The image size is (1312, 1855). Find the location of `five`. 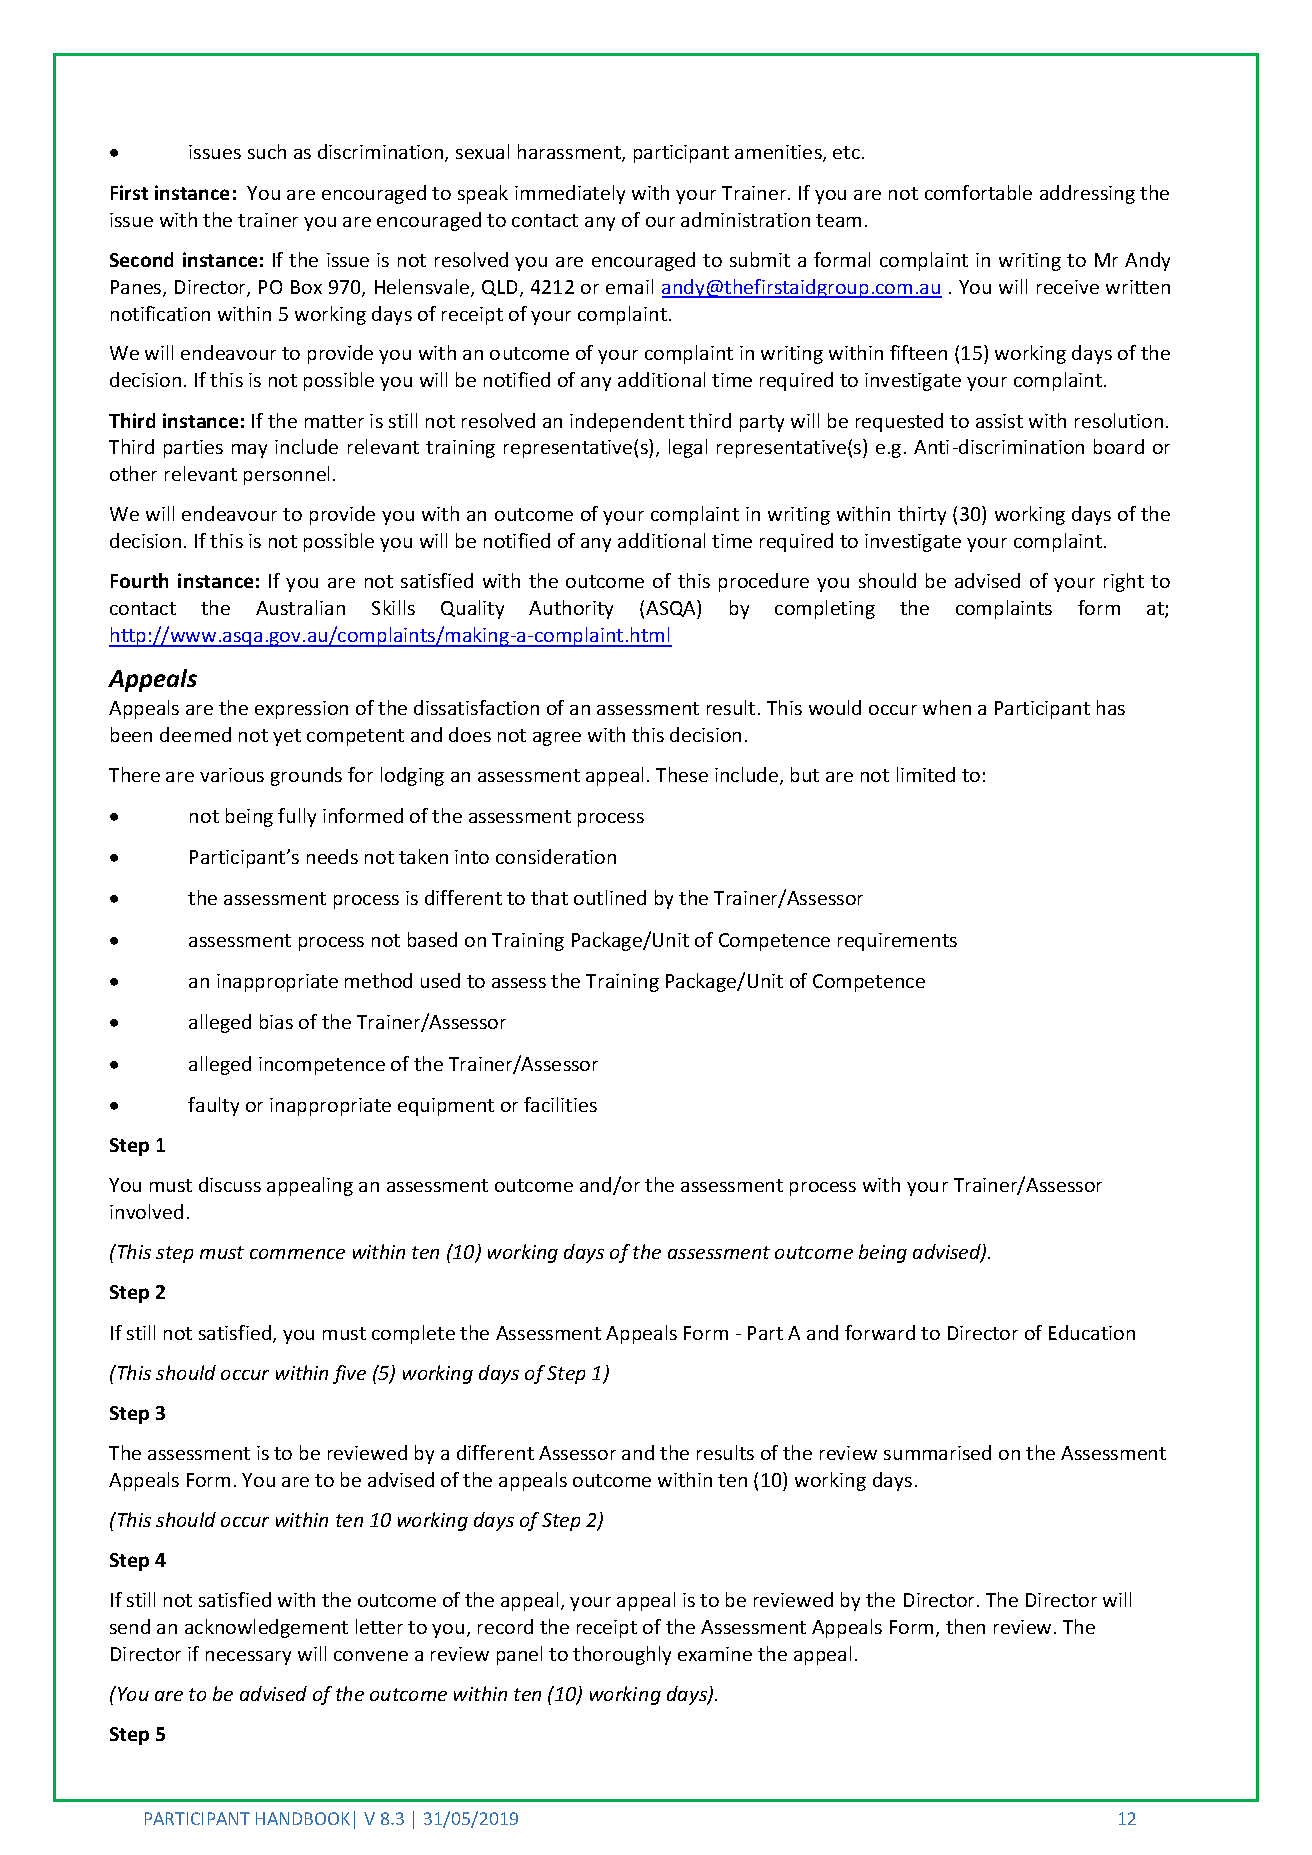

five is located at coordinates (349, 1374).
